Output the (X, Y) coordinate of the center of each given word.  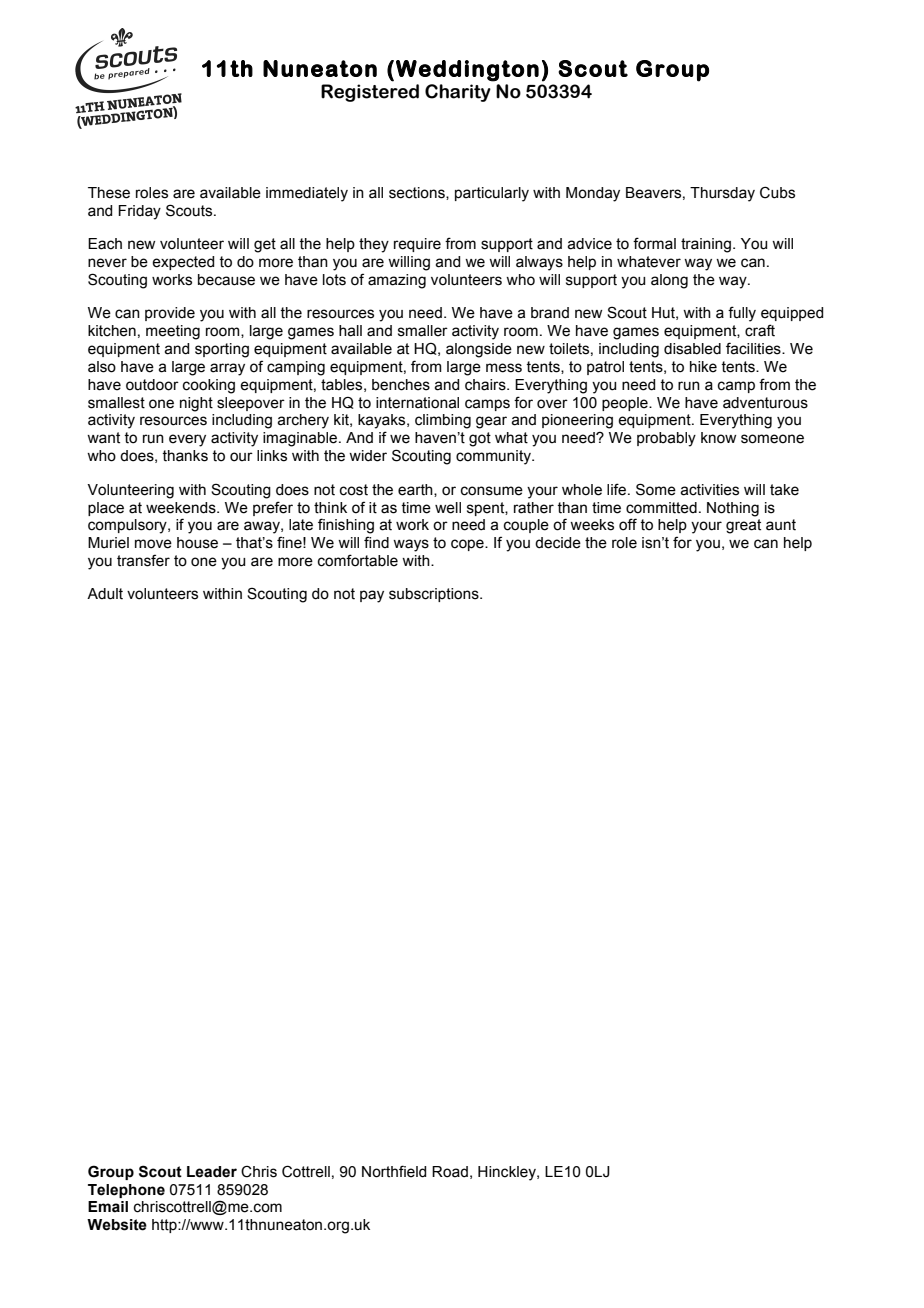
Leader (212, 1172)
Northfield (394, 1171)
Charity (458, 93)
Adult (105, 594)
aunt (781, 525)
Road (450, 1172)
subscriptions (435, 595)
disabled (692, 349)
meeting (173, 332)
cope (468, 545)
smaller (423, 331)
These (109, 193)
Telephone (126, 1191)
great (743, 526)
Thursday (722, 194)
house (197, 543)
